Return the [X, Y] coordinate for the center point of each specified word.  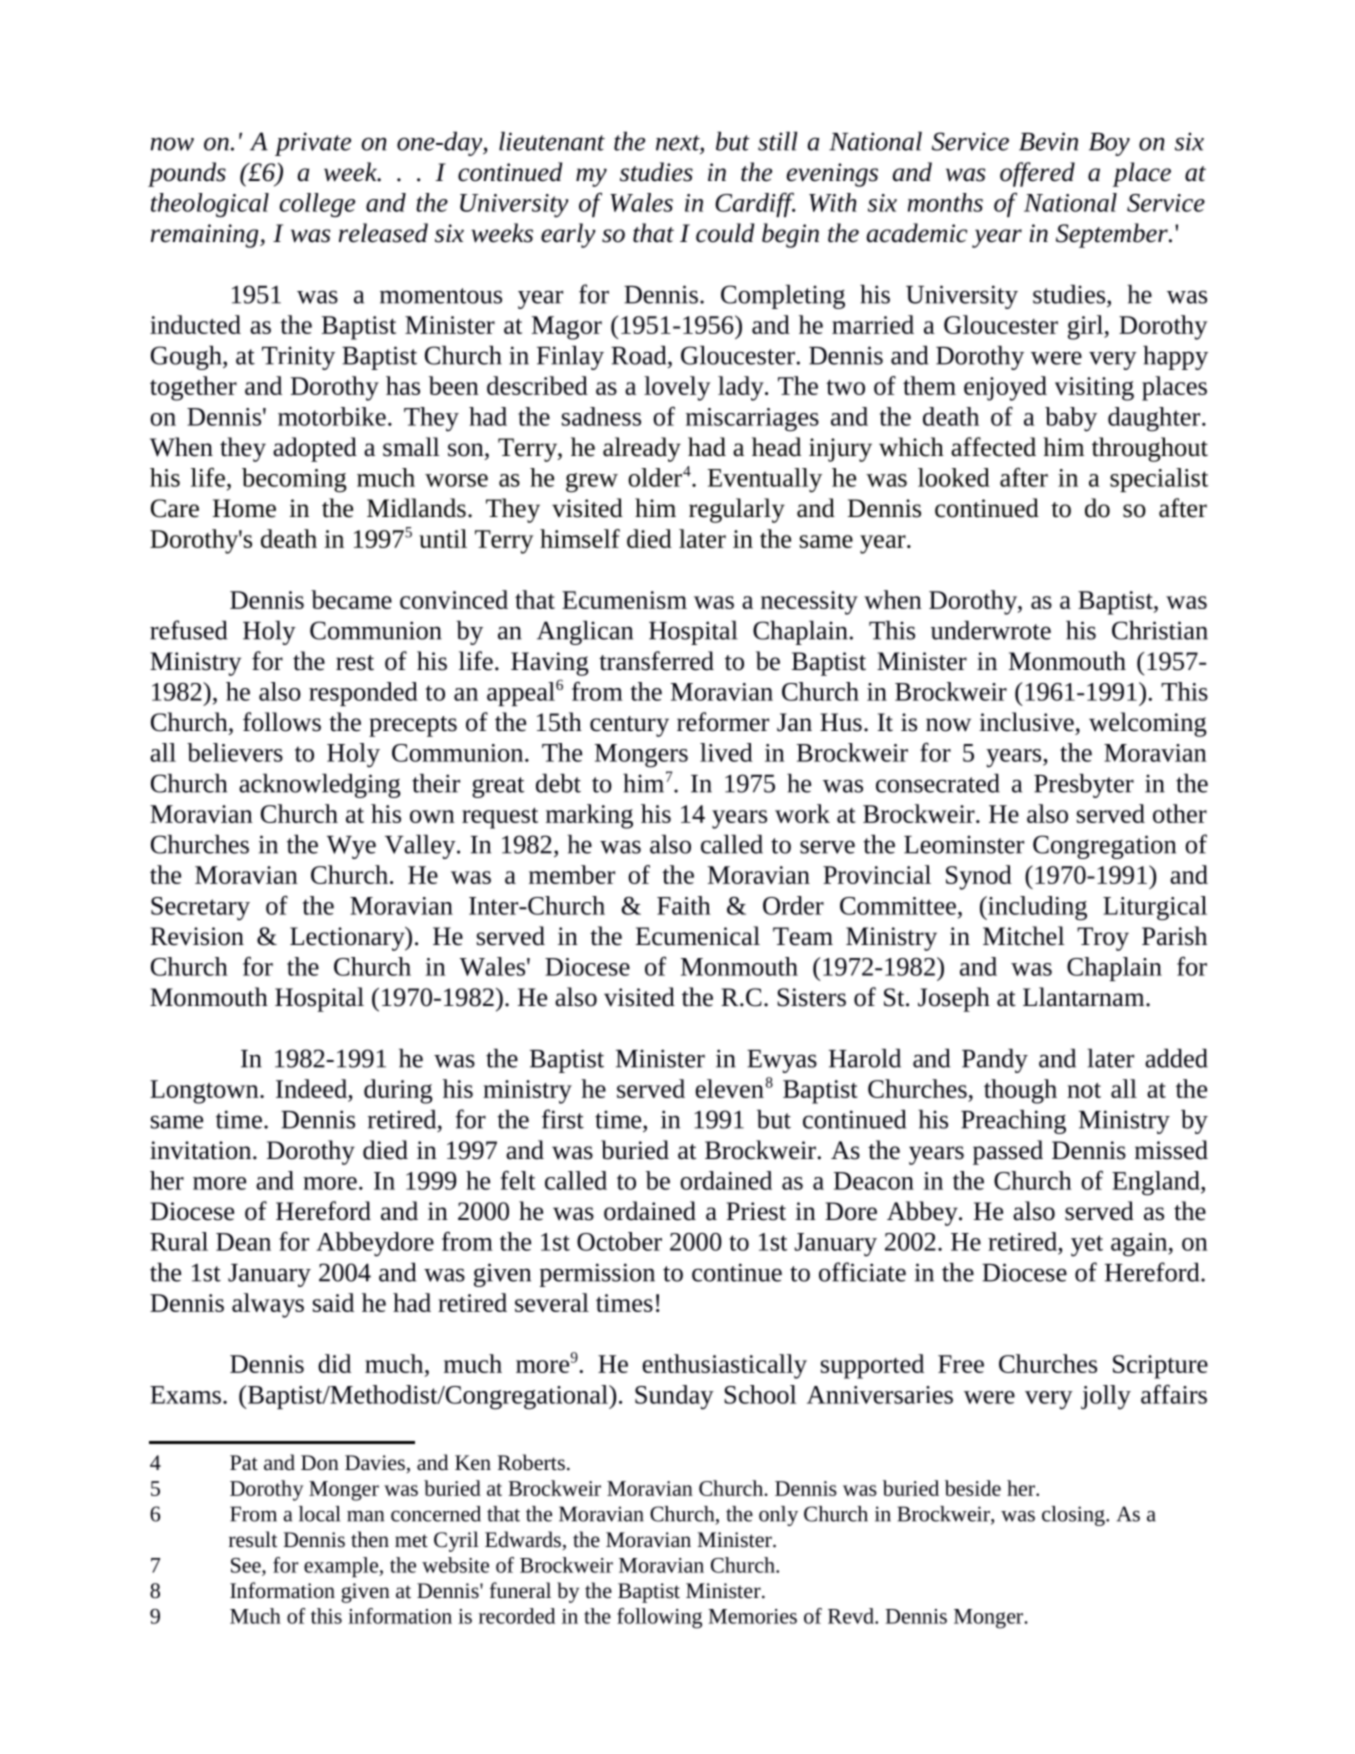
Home [244, 508]
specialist [1159, 480]
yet [1087, 1246]
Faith [684, 905]
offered [1037, 174]
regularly [737, 510]
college [317, 205]
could [725, 233]
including [1036, 908]
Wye [351, 847]
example [342, 1567]
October [619, 1241]
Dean [243, 1242]
